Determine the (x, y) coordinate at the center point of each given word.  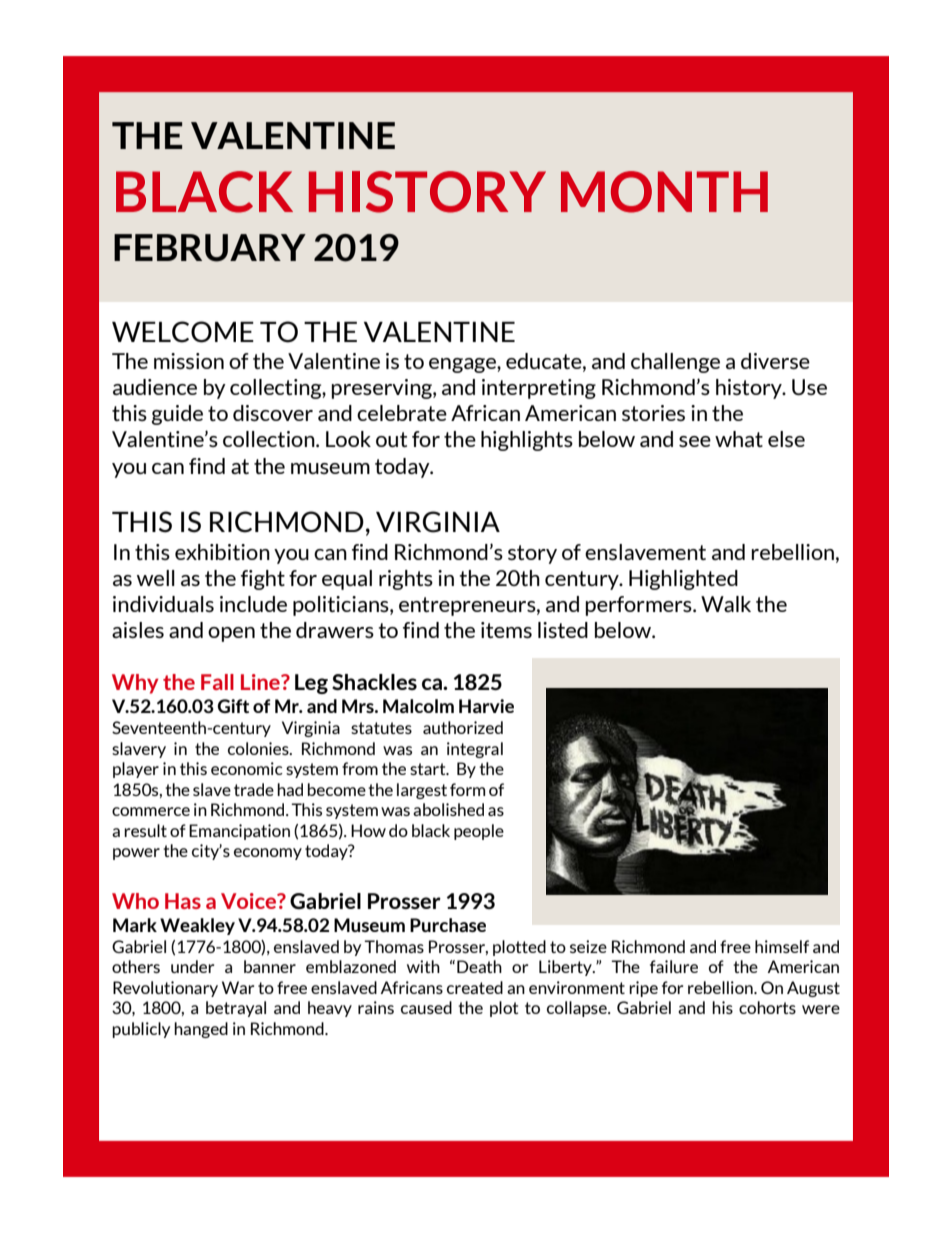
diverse (775, 361)
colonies (259, 748)
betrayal (236, 1009)
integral (475, 750)
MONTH (664, 192)
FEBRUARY (210, 248)
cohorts (767, 1007)
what (739, 439)
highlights (527, 441)
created (475, 987)
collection (270, 439)
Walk (726, 604)
